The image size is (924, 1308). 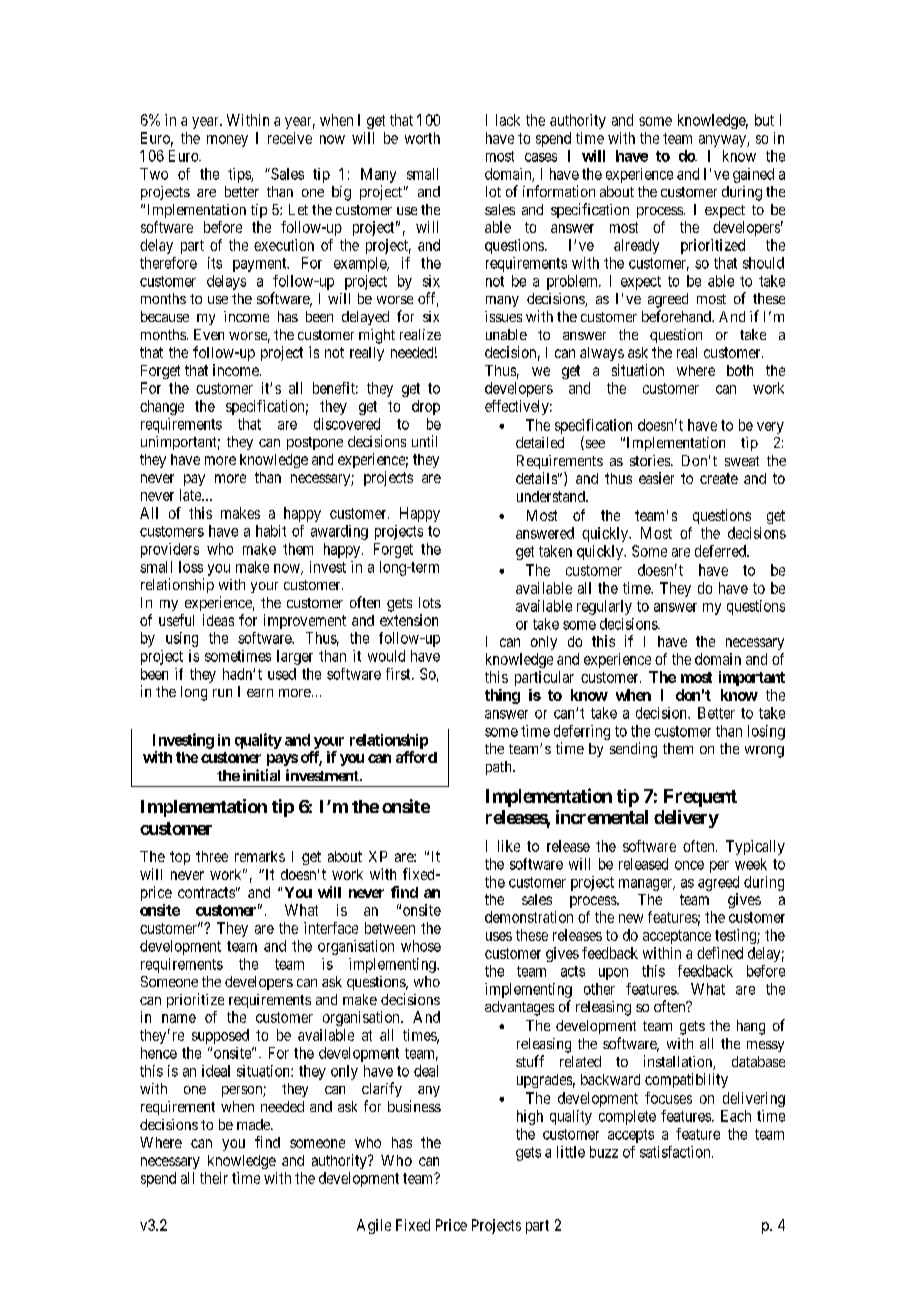 I want to click on like, so click(x=509, y=846).
